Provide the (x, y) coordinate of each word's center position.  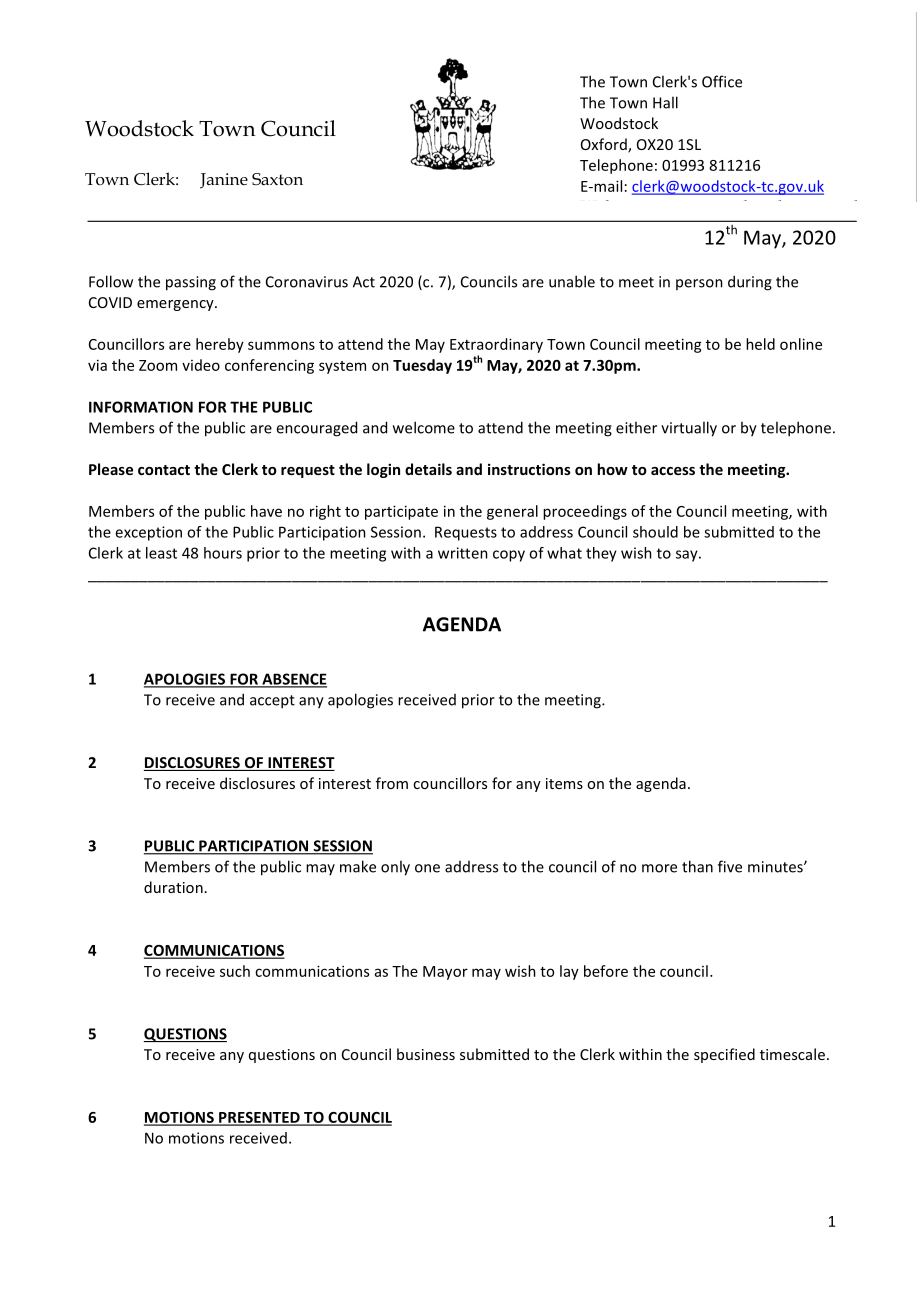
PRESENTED (259, 1118)
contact (164, 470)
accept (272, 702)
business (426, 1054)
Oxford (605, 145)
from (392, 783)
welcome (424, 427)
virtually (689, 429)
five (730, 866)
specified (724, 1055)
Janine (224, 181)
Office (722, 81)
